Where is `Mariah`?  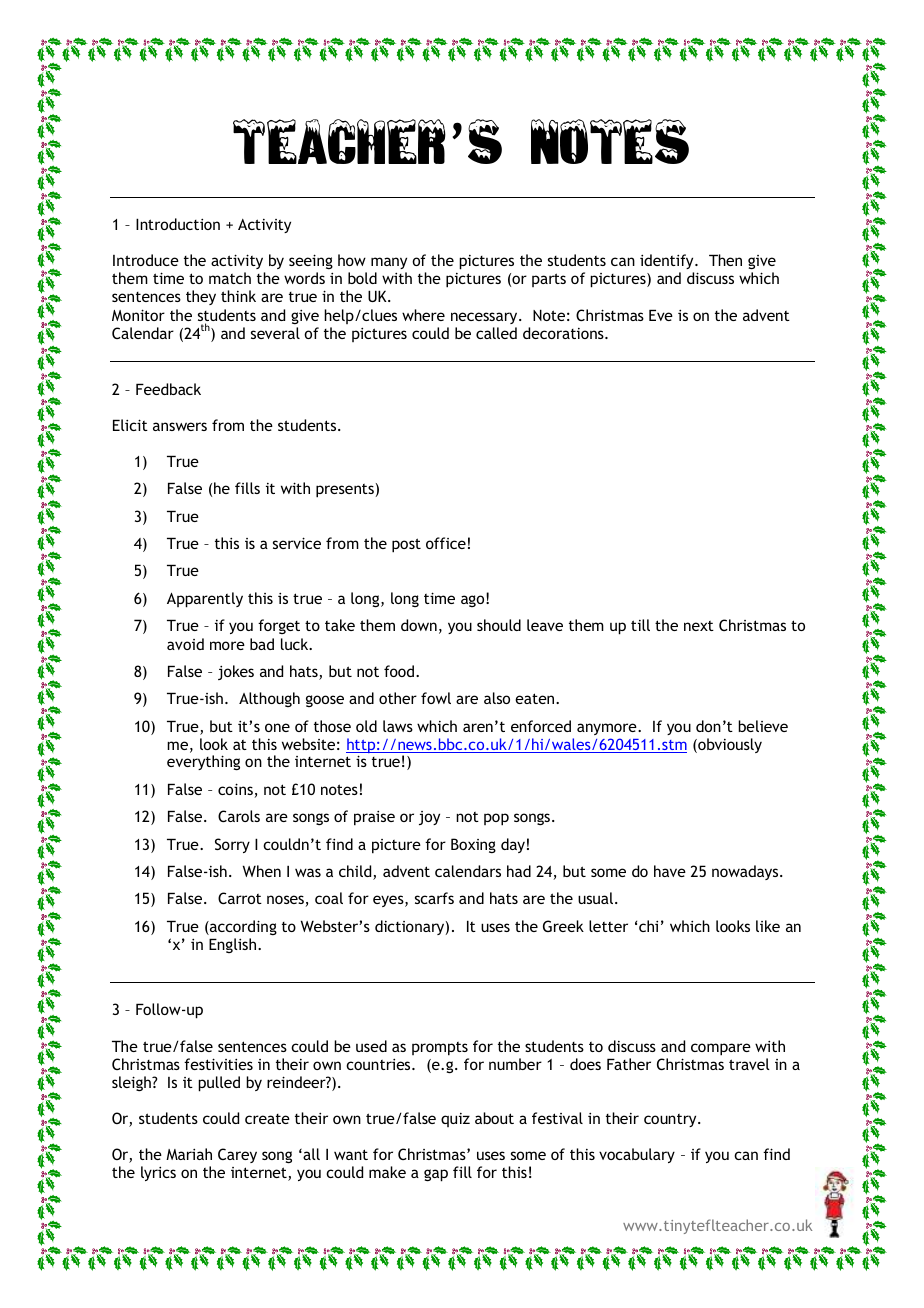
Mariah is located at coordinates (189, 1154).
